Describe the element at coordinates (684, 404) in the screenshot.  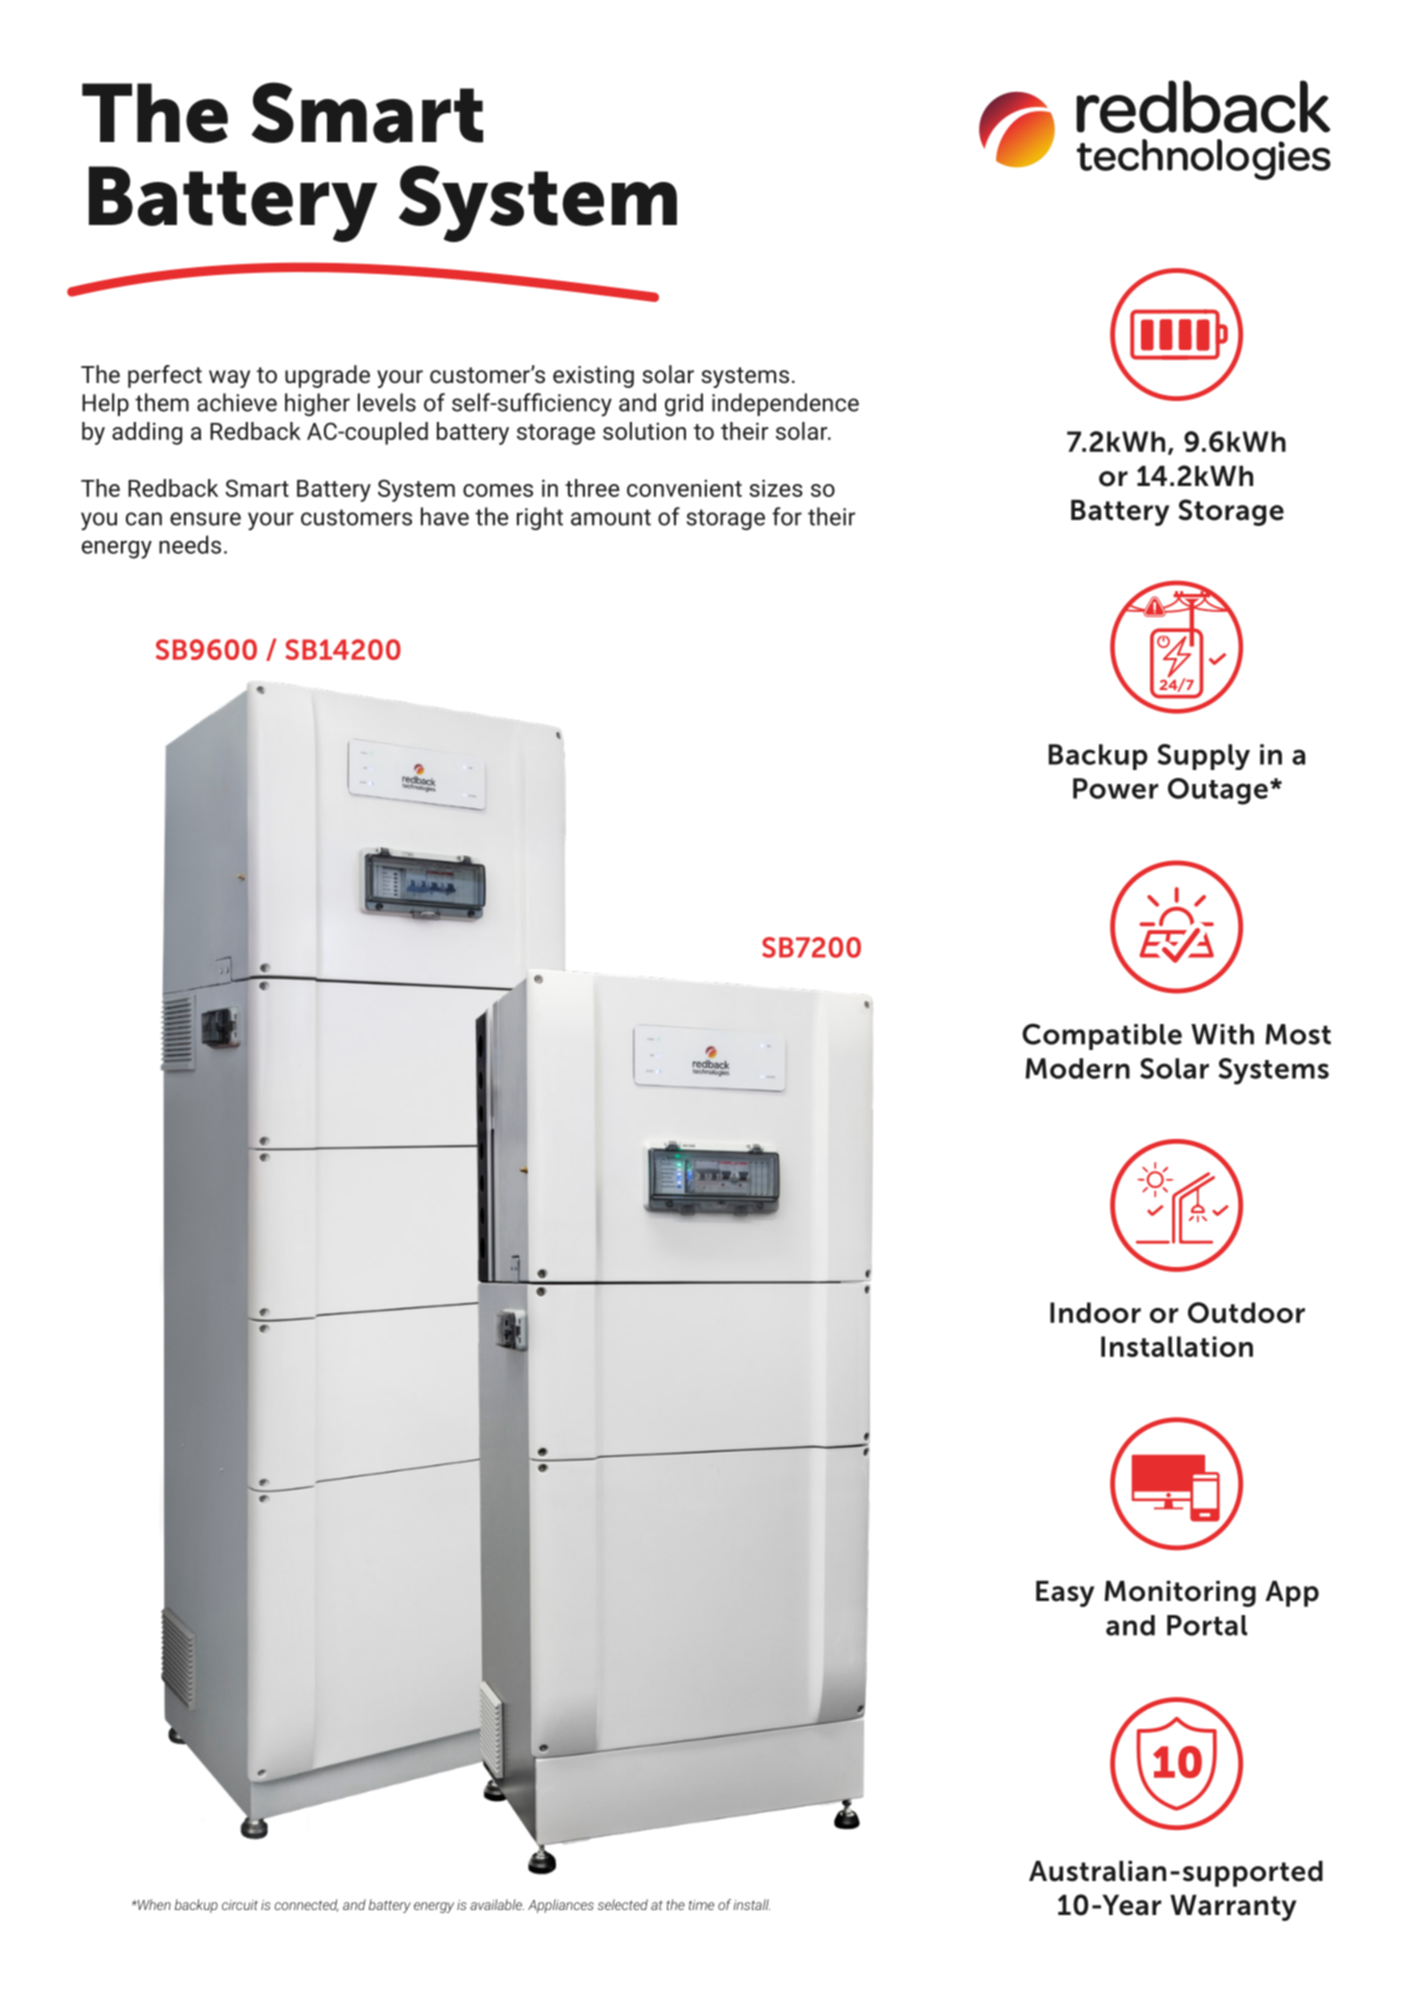
I see `grid` at that location.
